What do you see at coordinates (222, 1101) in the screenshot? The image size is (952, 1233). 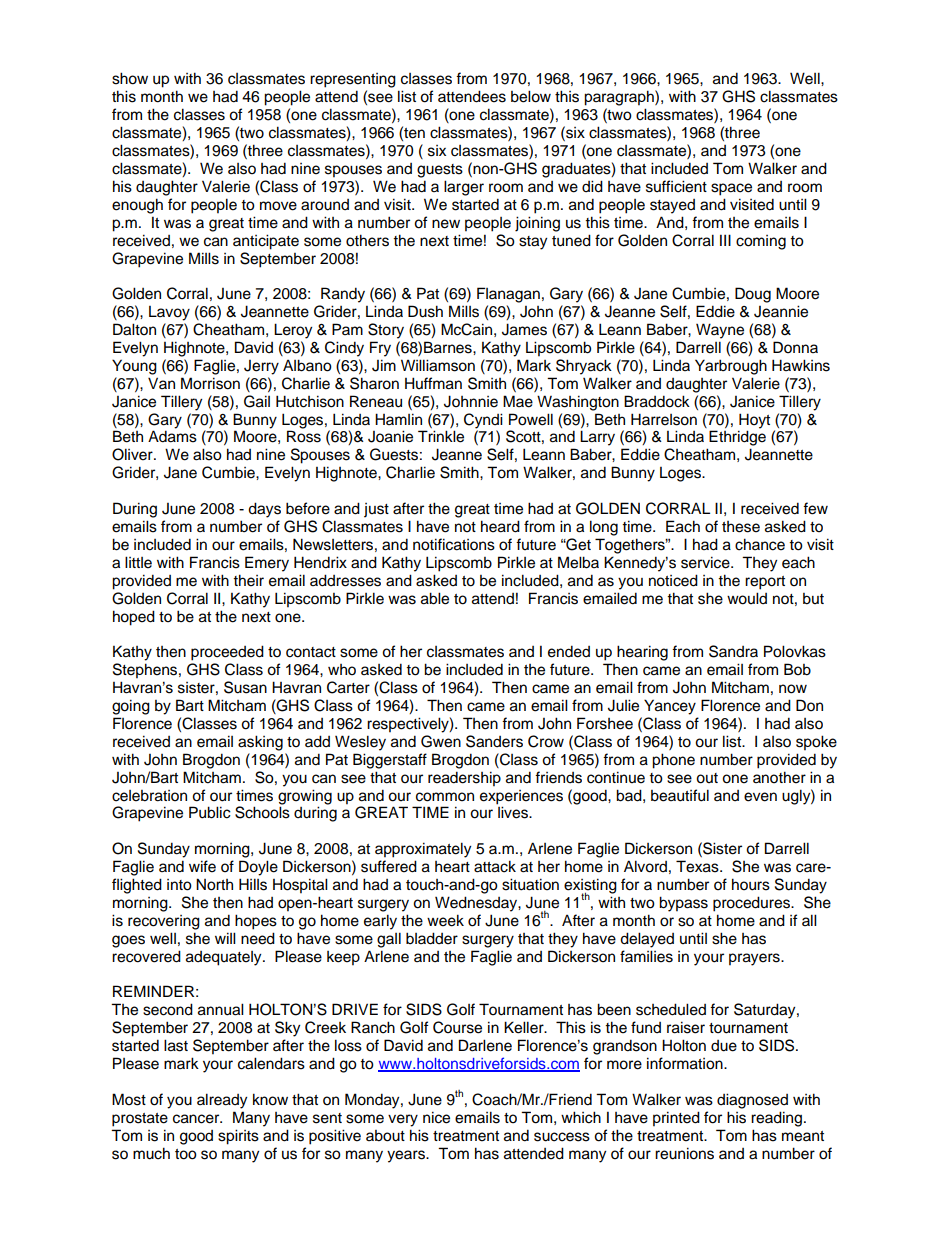 I see `already` at bounding box center [222, 1101].
